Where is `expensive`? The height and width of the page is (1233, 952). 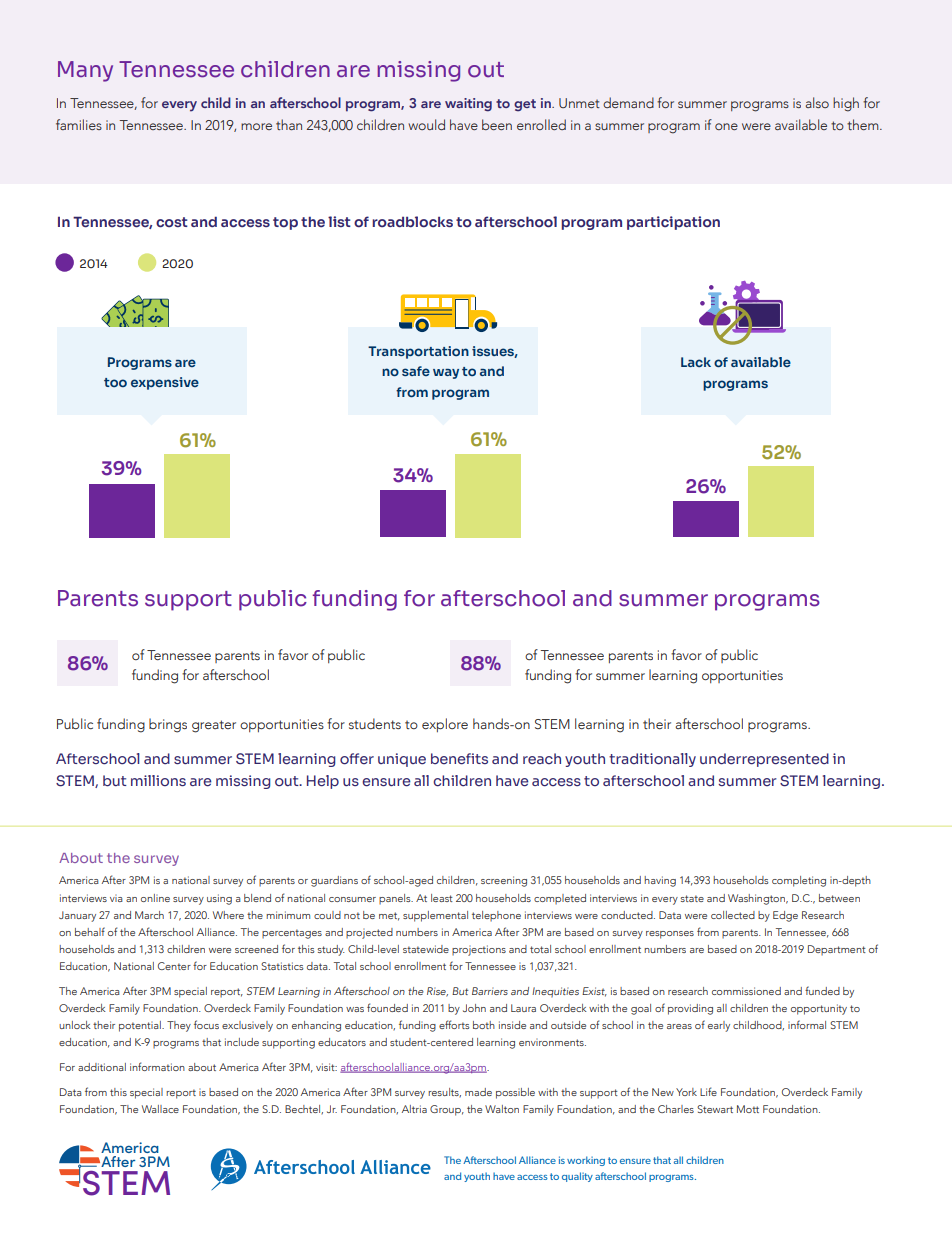 expensive is located at coordinates (165, 383).
